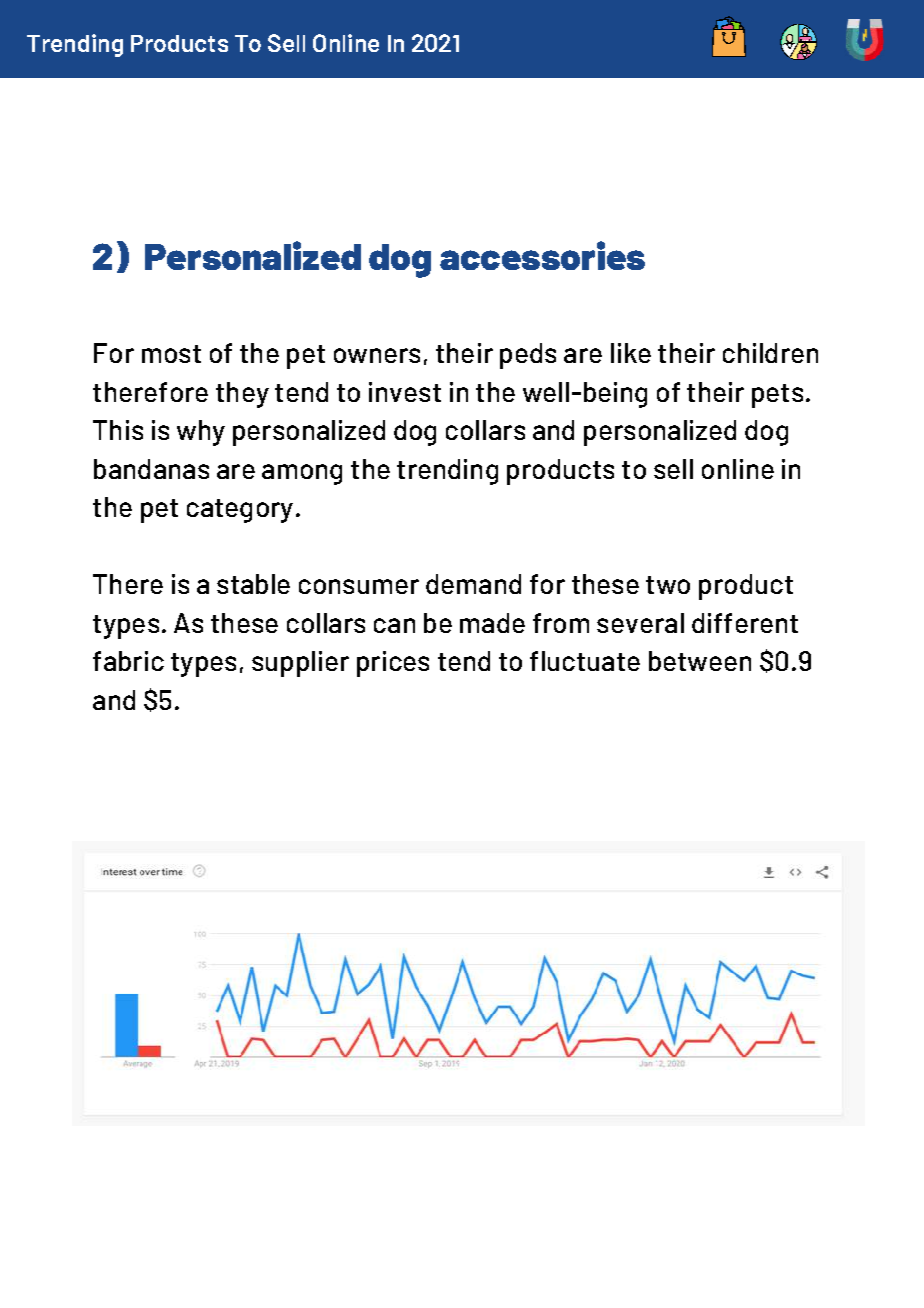 Image resolution: width=924 pixels, height=1308 pixels. Describe the element at coordinates (631, 353) in the page. I see `like` at that location.
